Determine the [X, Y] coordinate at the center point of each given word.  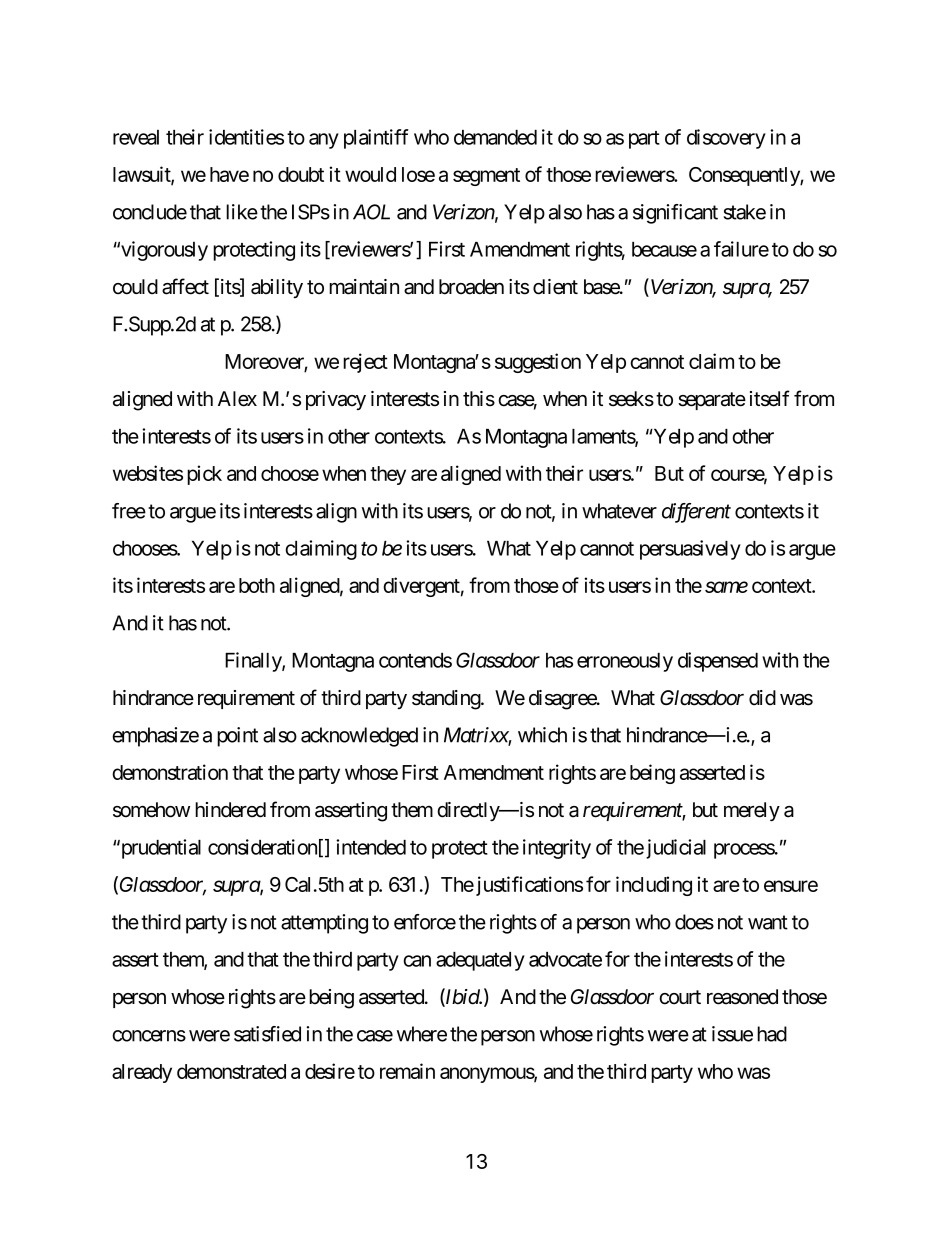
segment [486, 177]
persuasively [690, 550]
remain [407, 1071]
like [242, 212]
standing [447, 700]
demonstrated [231, 1071]
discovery [726, 139]
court [680, 997]
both [257, 585]
